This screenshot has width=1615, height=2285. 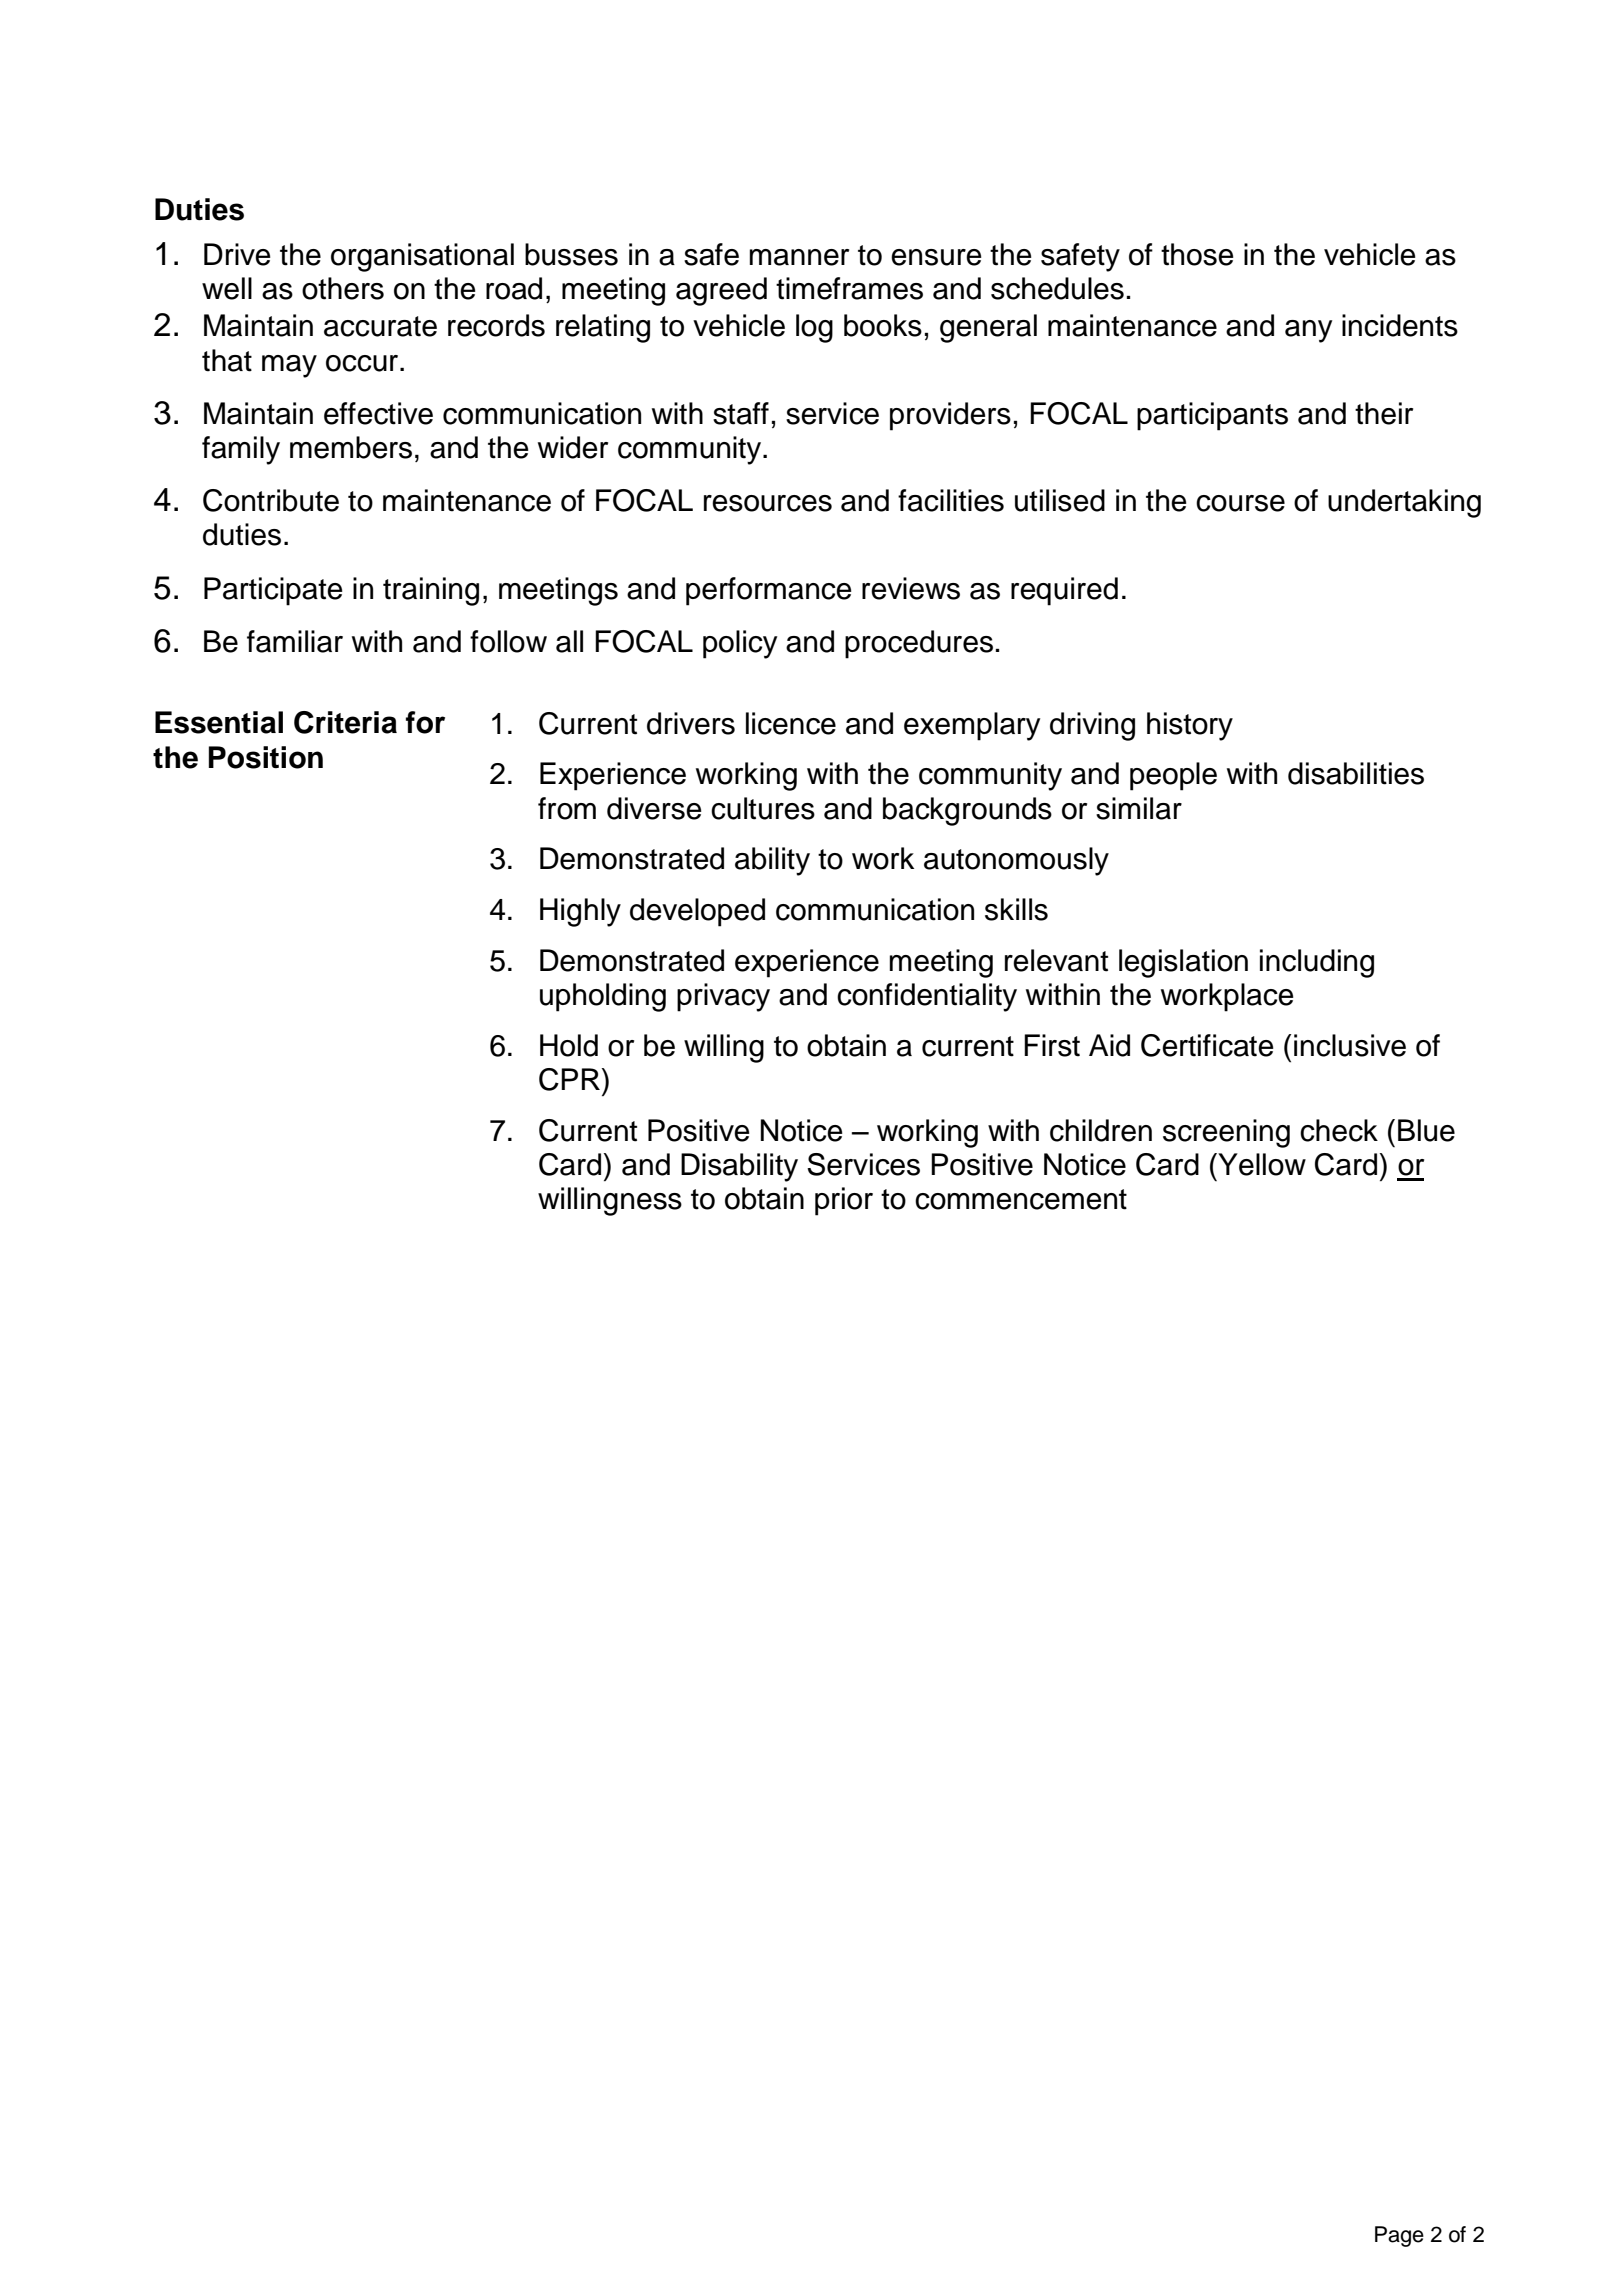 I want to click on log, so click(x=814, y=328).
